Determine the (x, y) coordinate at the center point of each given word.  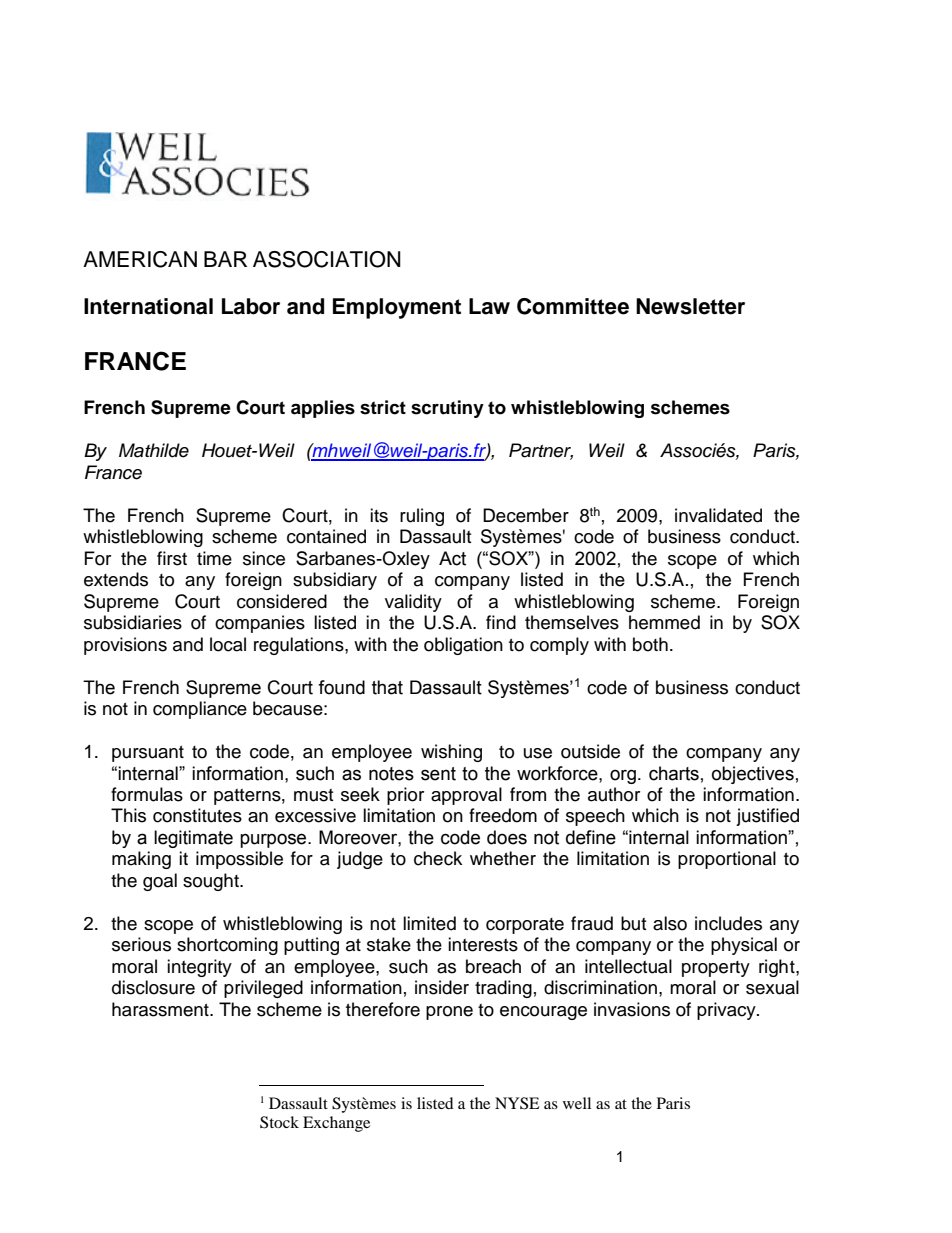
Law (489, 306)
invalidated (718, 515)
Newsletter (690, 306)
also (670, 923)
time (214, 558)
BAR (225, 259)
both (650, 644)
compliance (200, 710)
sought (212, 882)
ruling (422, 517)
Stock (279, 1122)
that (387, 687)
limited (429, 923)
